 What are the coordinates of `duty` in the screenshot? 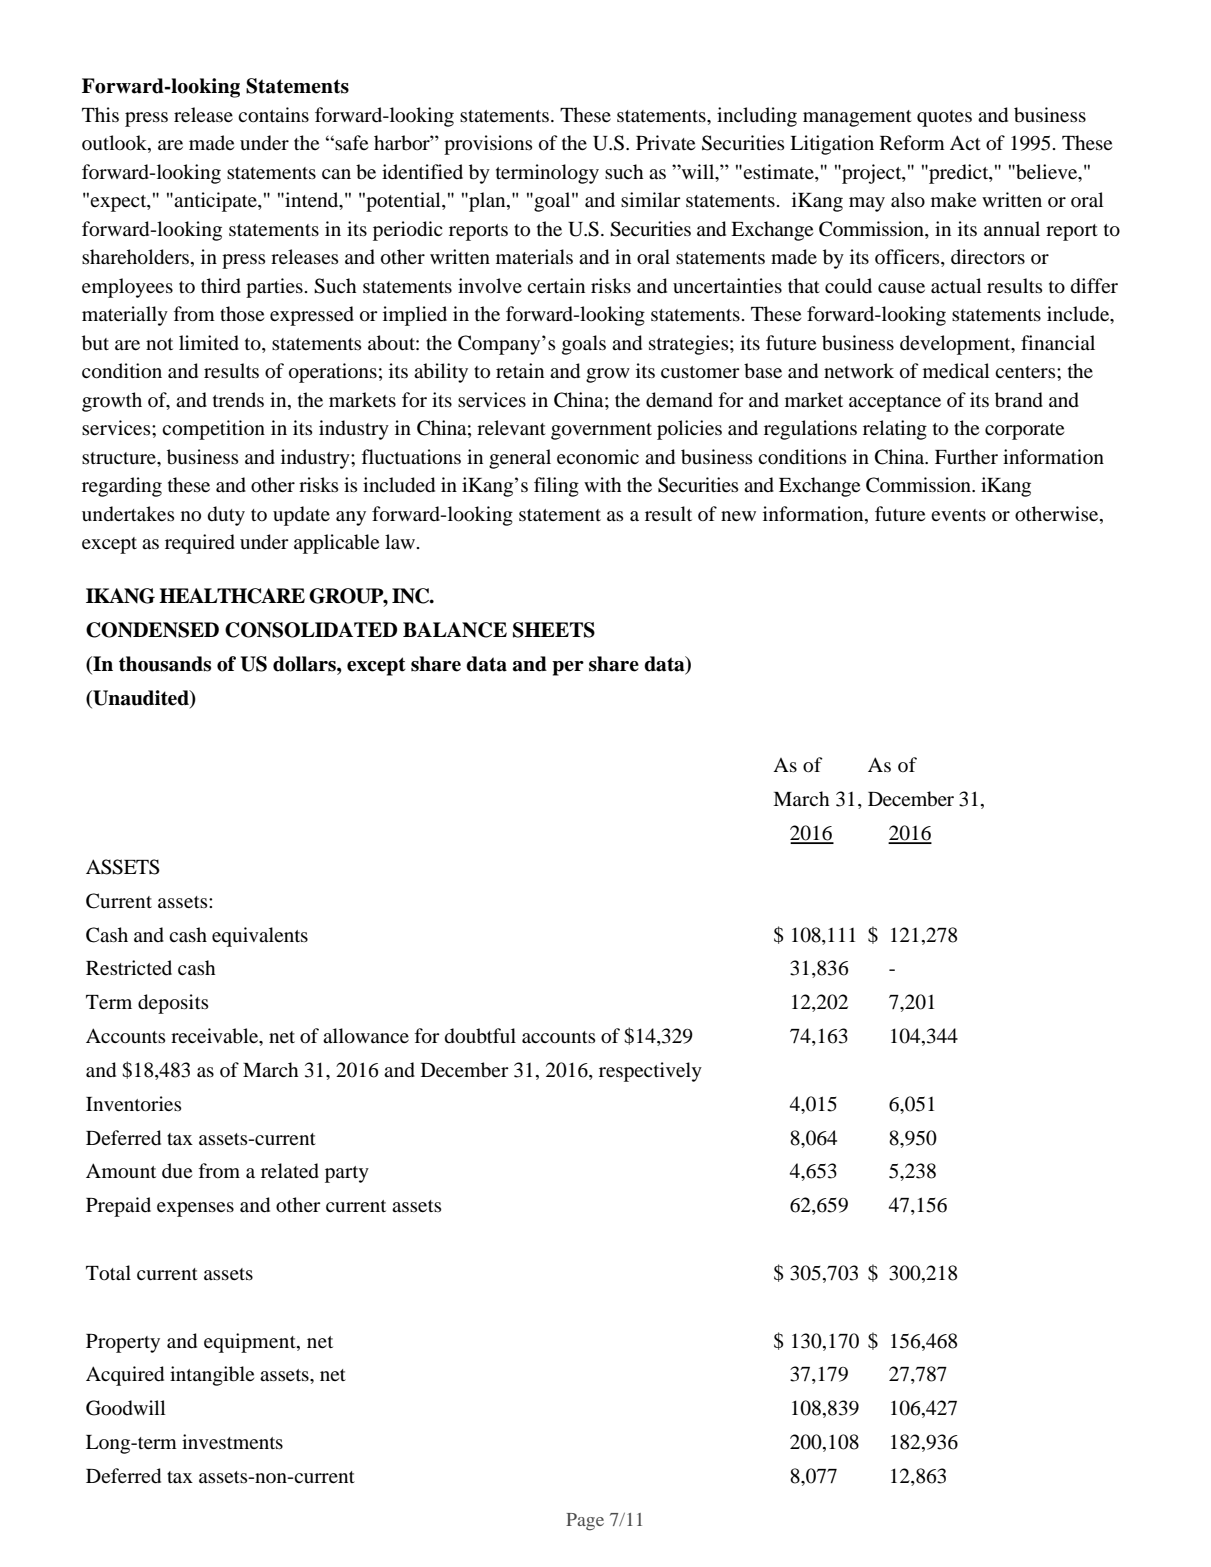 It's located at (226, 516).
